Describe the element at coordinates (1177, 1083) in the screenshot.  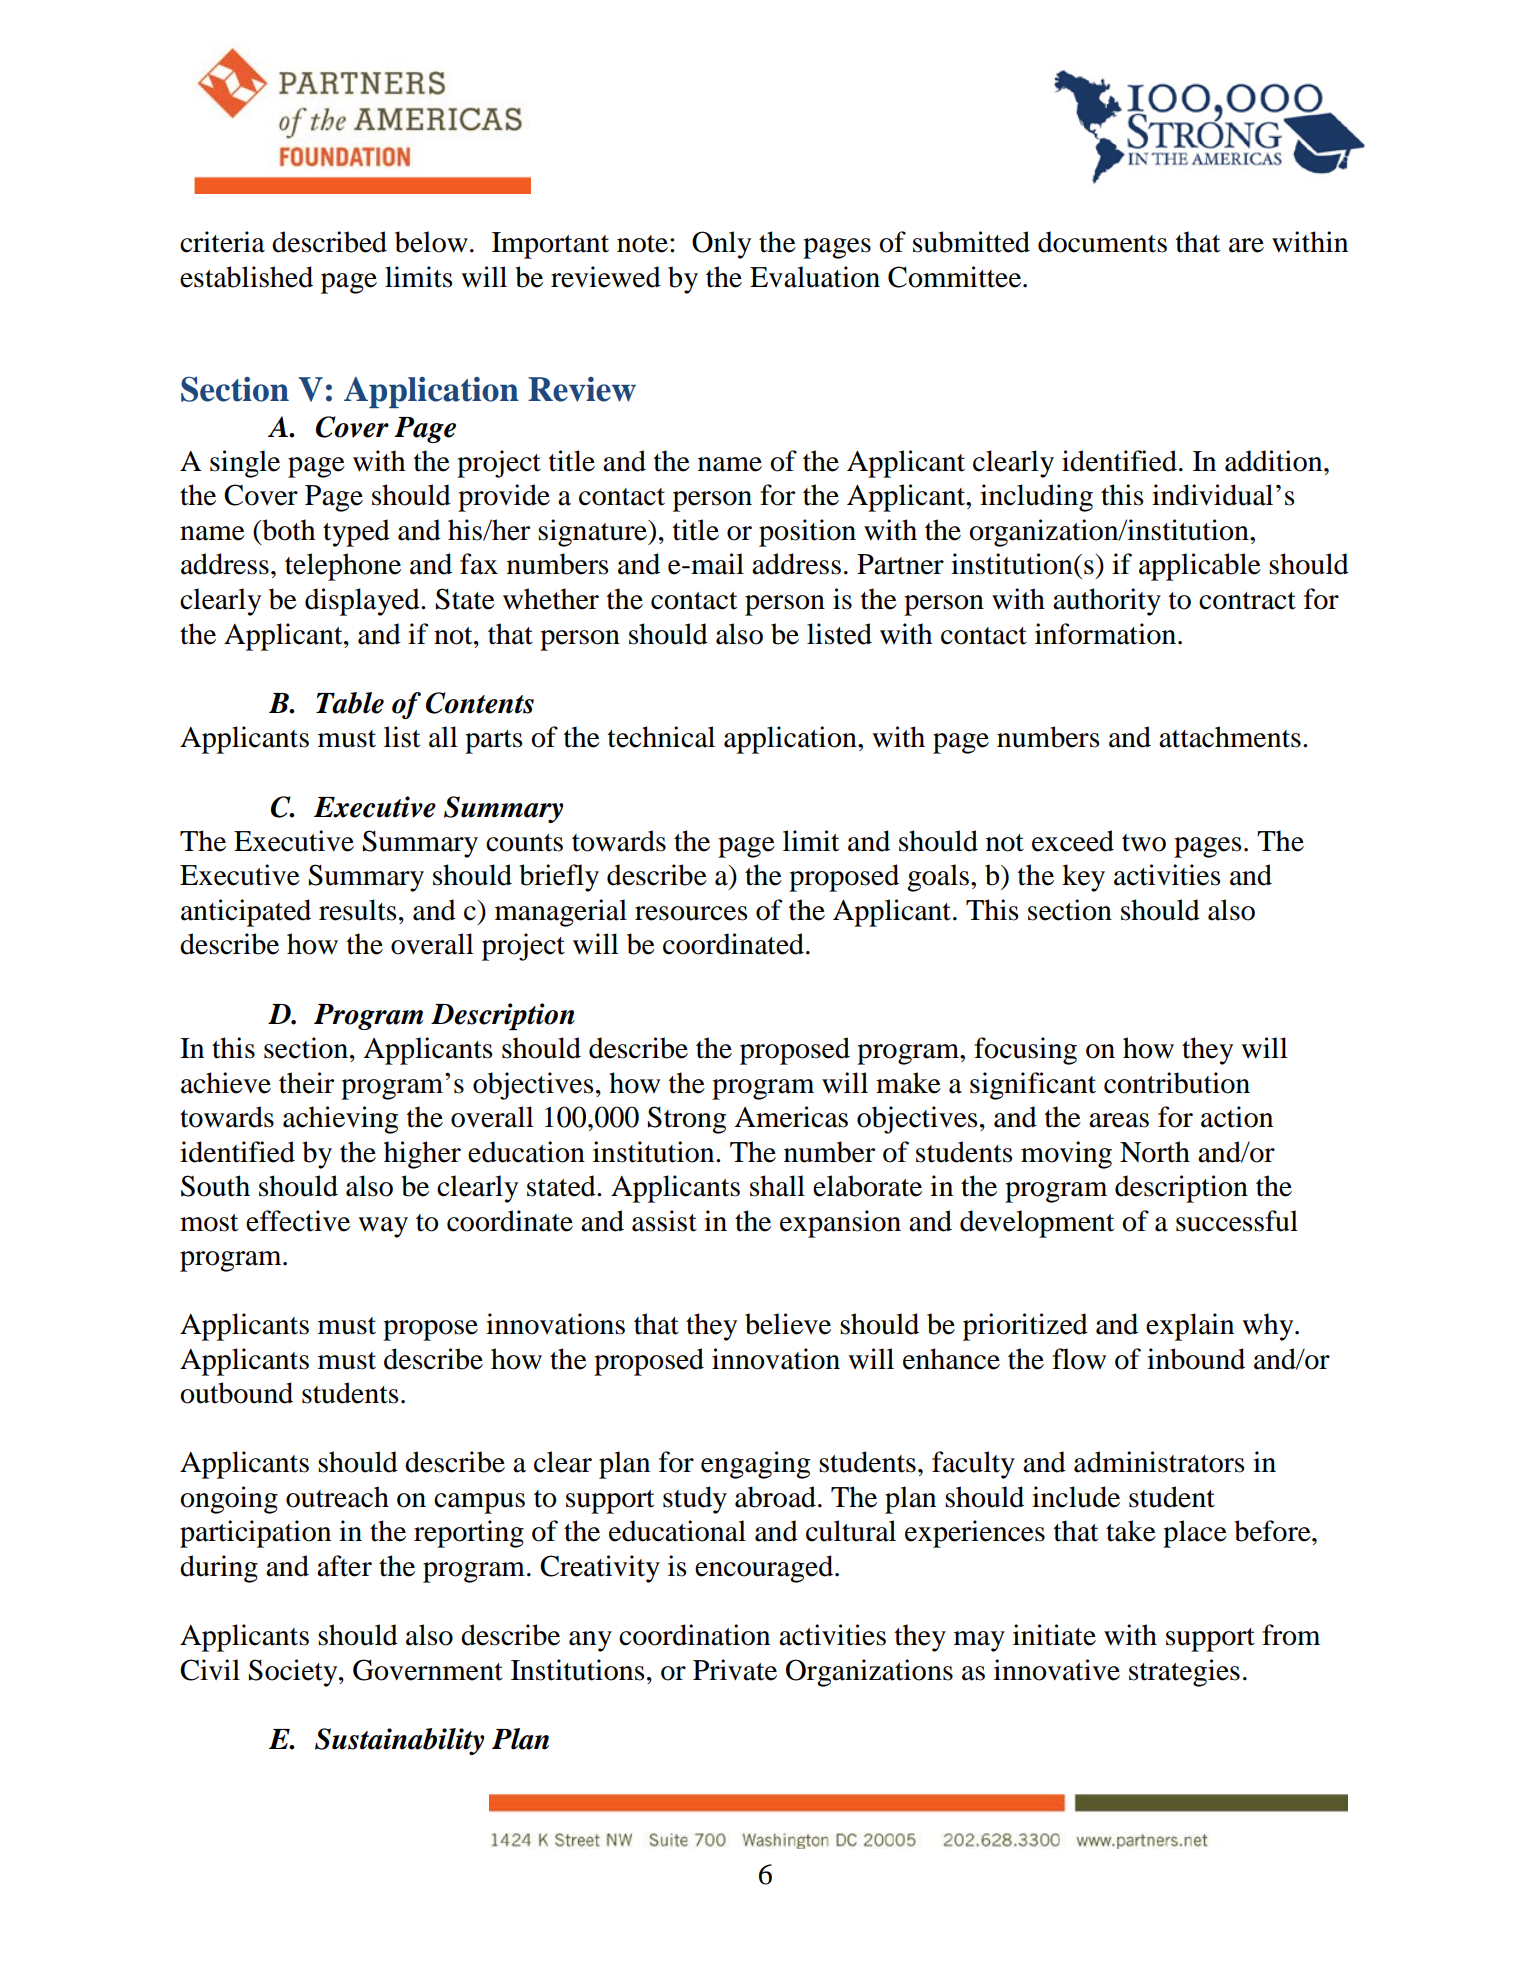
I see `contribution` at that location.
